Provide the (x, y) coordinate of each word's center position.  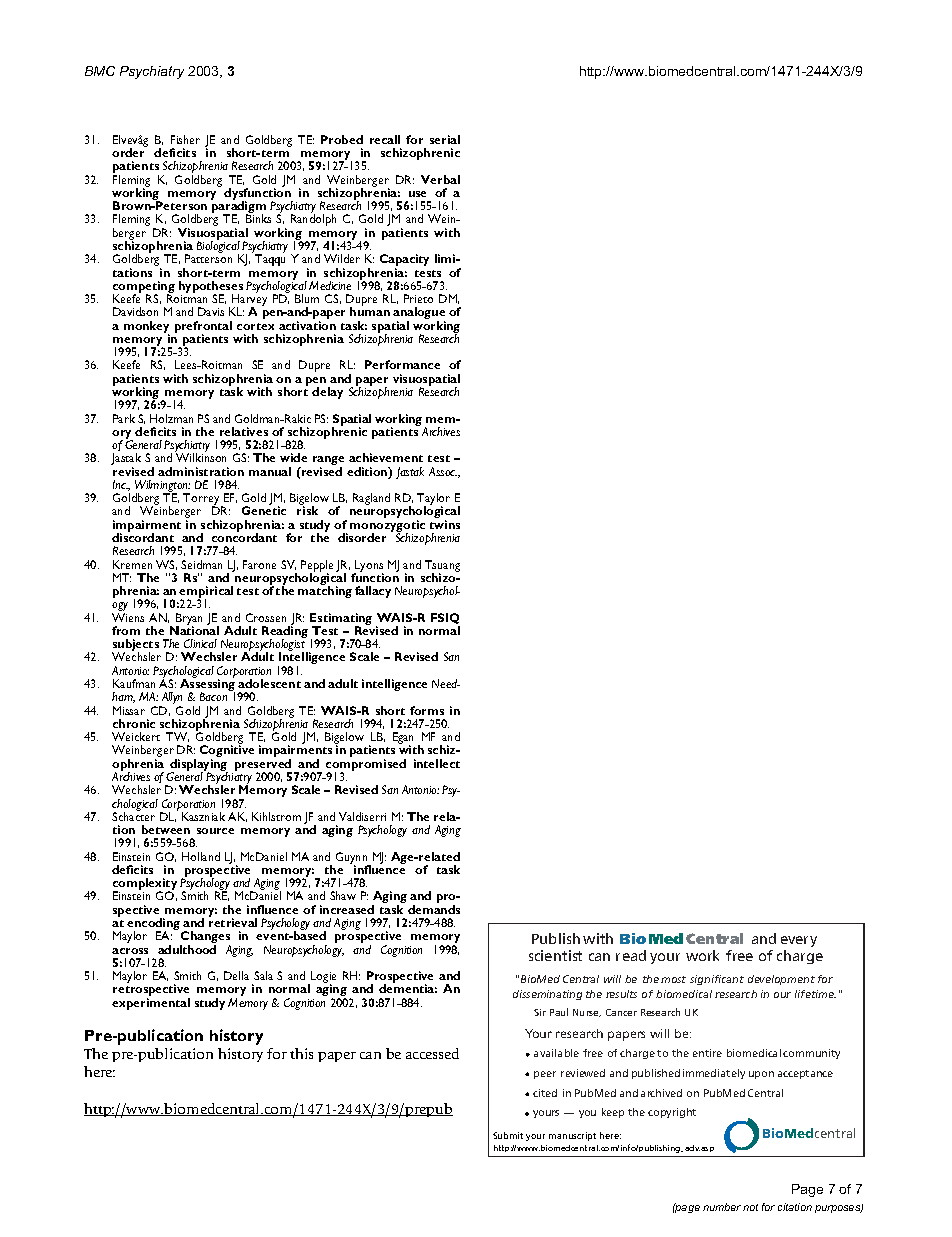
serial (445, 139)
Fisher (185, 139)
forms (427, 710)
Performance (402, 364)
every (799, 941)
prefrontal (203, 328)
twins (445, 524)
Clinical (200, 643)
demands (434, 909)
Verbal (440, 179)
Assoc (443, 471)
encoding (155, 925)
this (301, 1053)
